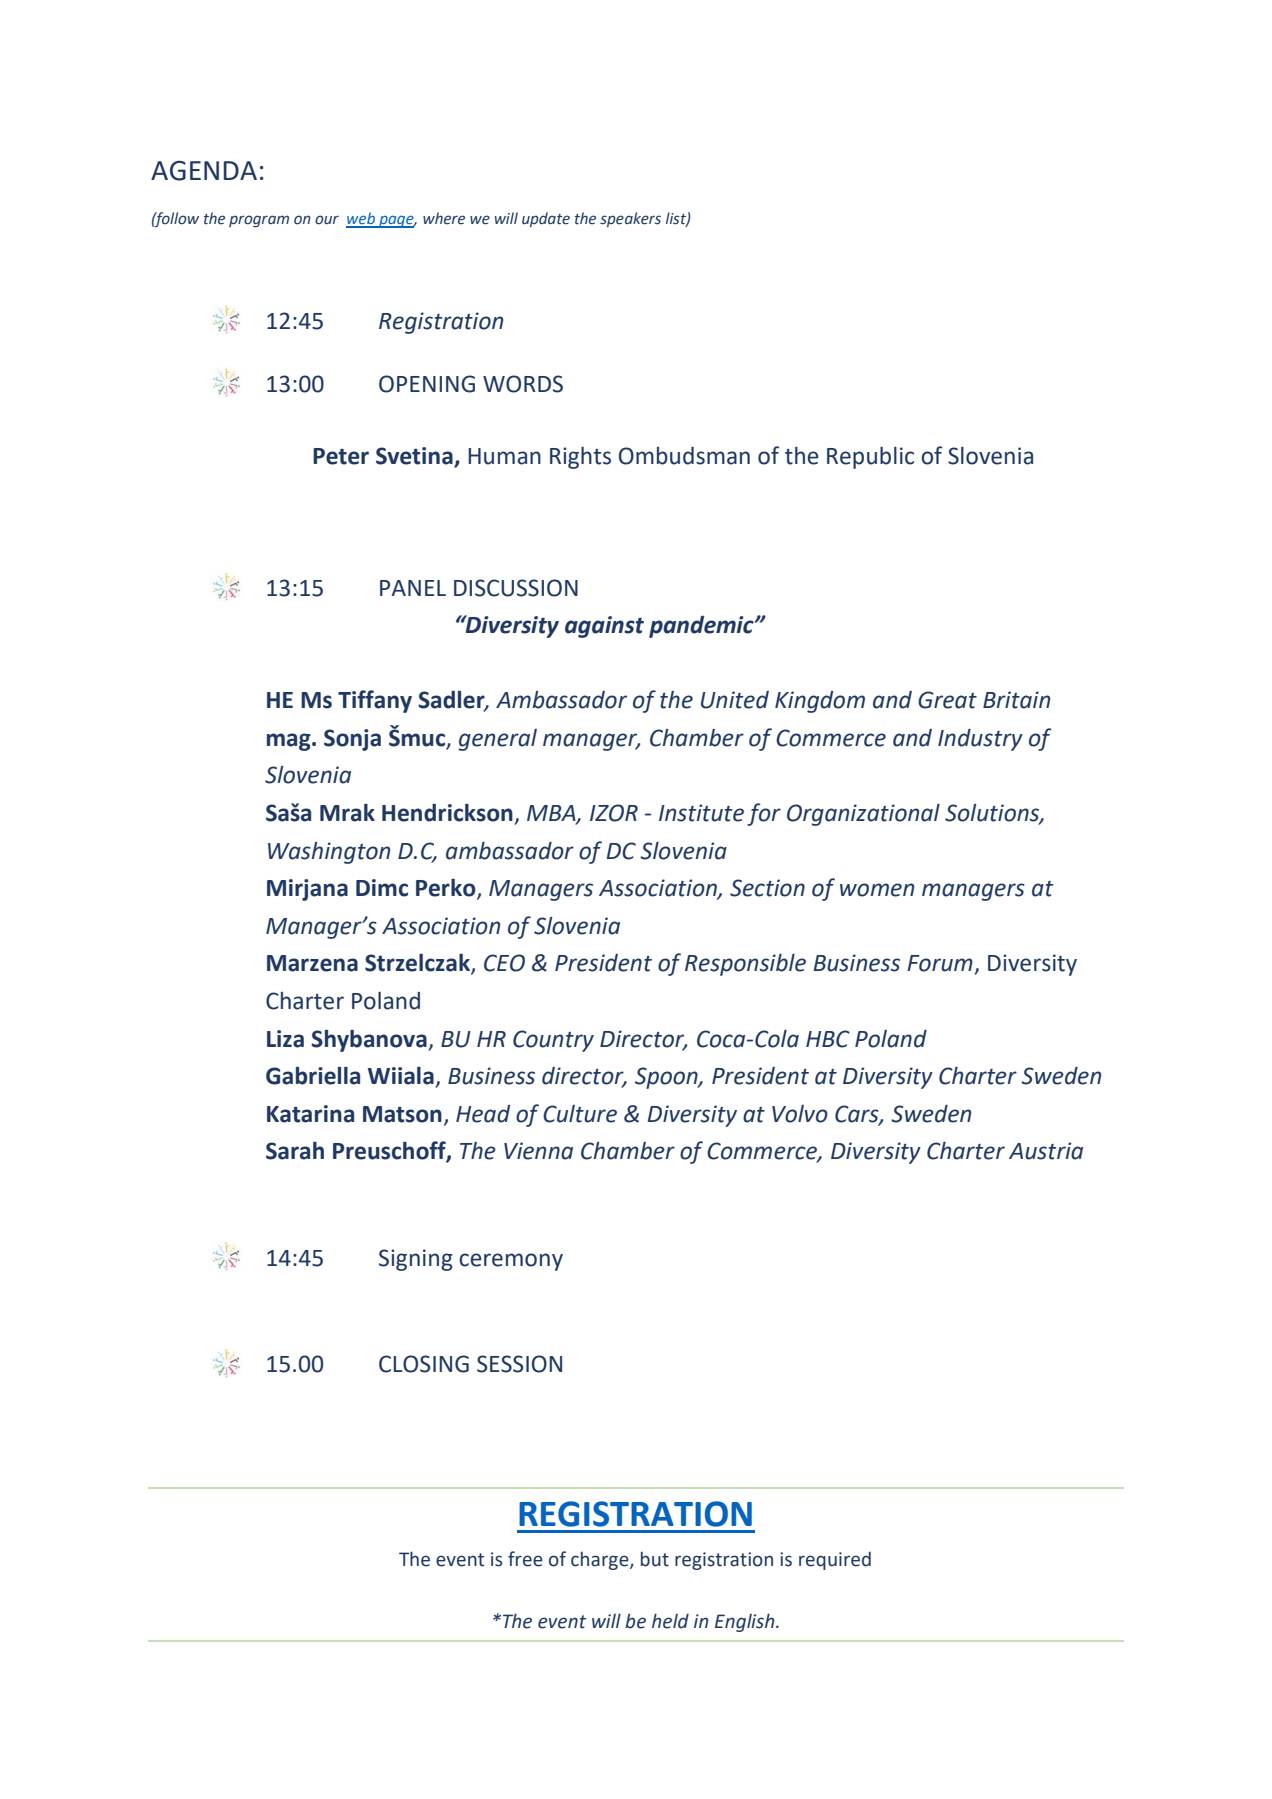  Describe the element at coordinates (310, 1114) in the screenshot. I see `Katarina` at that location.
